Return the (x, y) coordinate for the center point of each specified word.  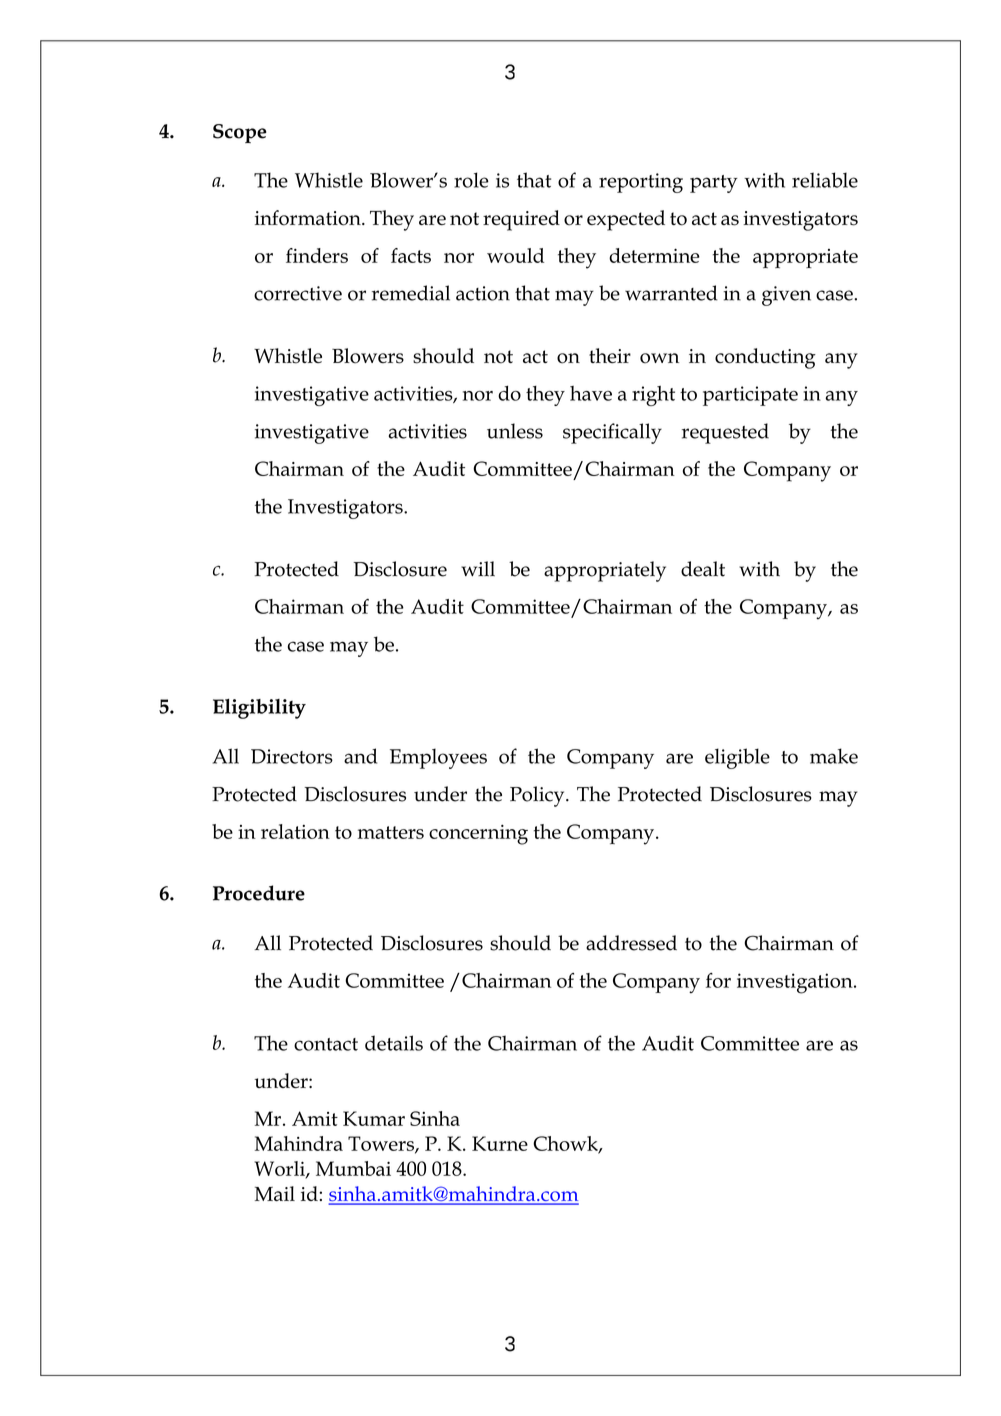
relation (295, 831)
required (521, 220)
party (714, 184)
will (478, 568)
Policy (538, 796)
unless (515, 431)
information (309, 218)
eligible (737, 758)
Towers (382, 1144)
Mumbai (353, 1168)
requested (725, 433)
